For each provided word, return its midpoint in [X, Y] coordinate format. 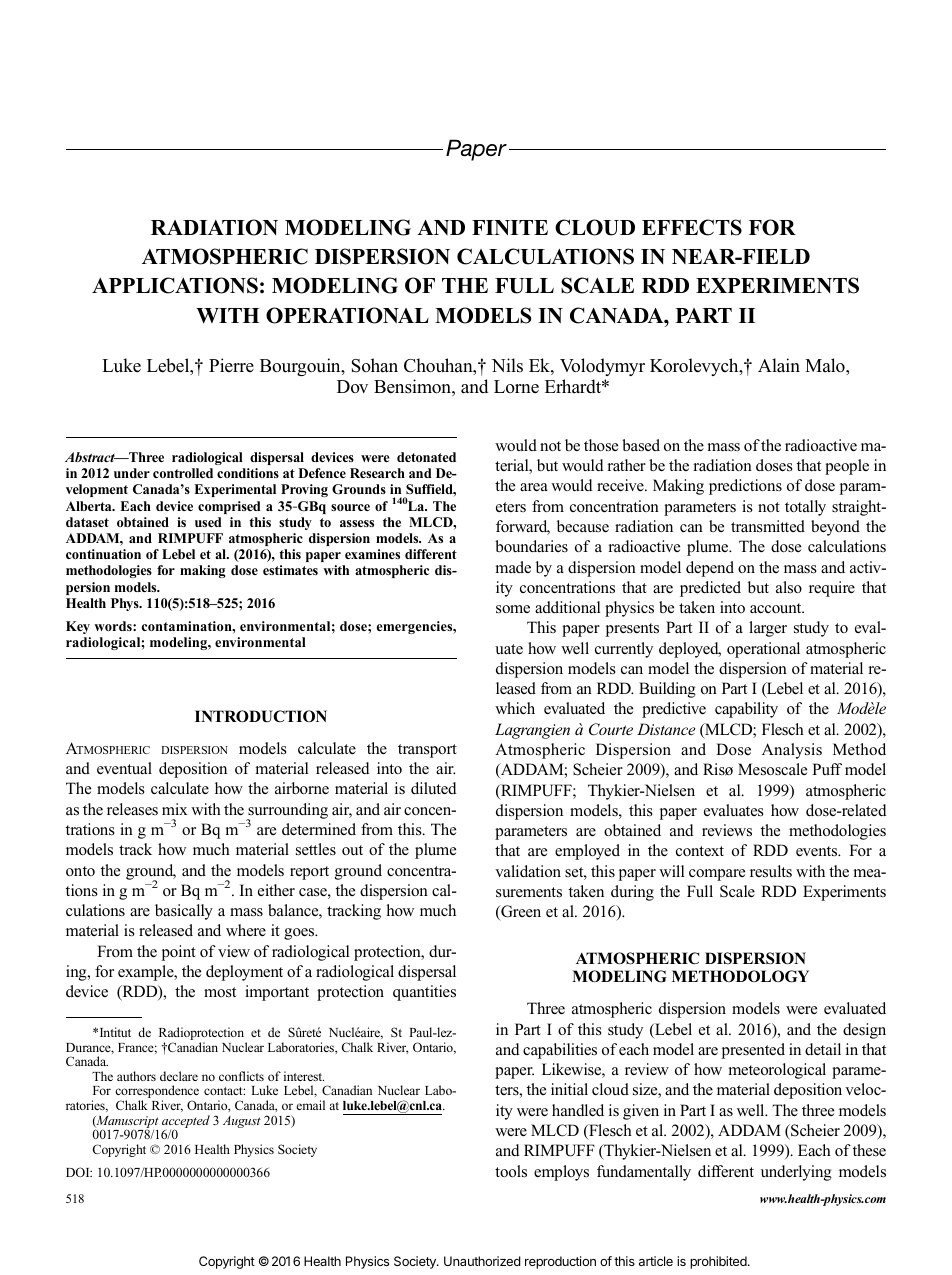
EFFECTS [692, 227]
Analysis [792, 751]
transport [427, 751]
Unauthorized [482, 1261]
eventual [124, 768]
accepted [186, 1123]
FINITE [510, 227]
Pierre [231, 365]
